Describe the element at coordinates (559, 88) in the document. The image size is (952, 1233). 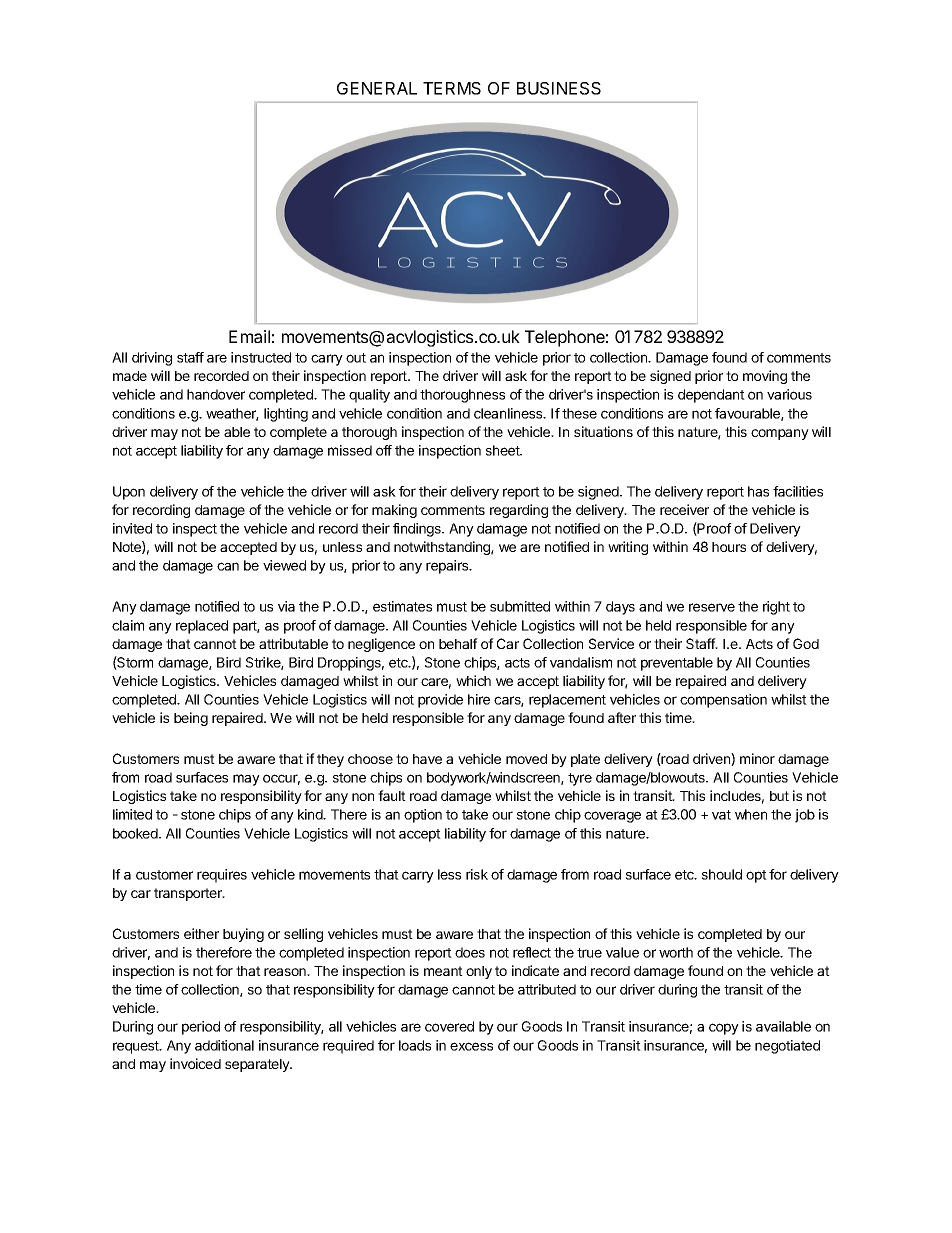
I see `BUSINESS` at that location.
